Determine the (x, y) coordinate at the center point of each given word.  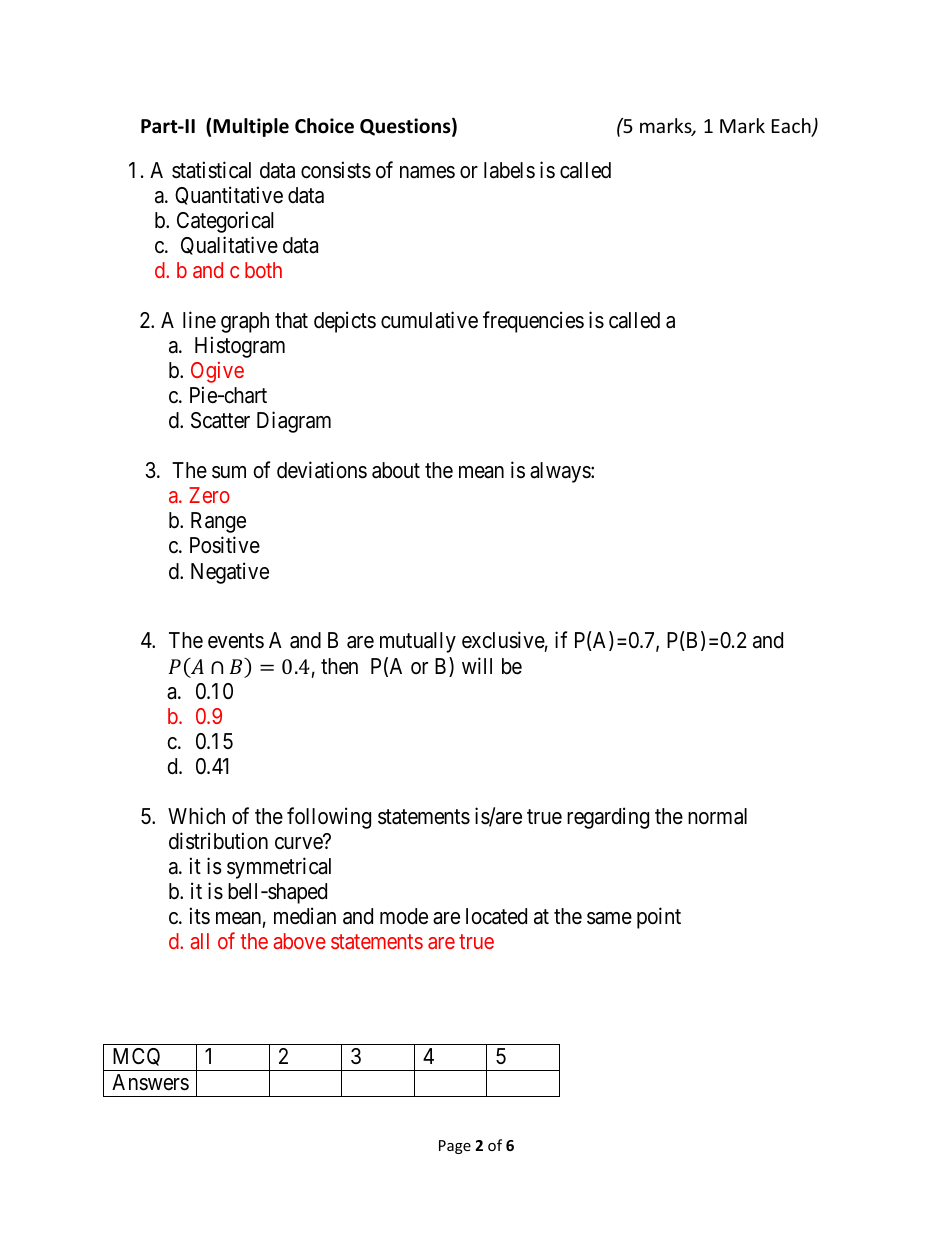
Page (455, 1147)
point (659, 918)
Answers (150, 1082)
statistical (211, 170)
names (427, 172)
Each (792, 127)
